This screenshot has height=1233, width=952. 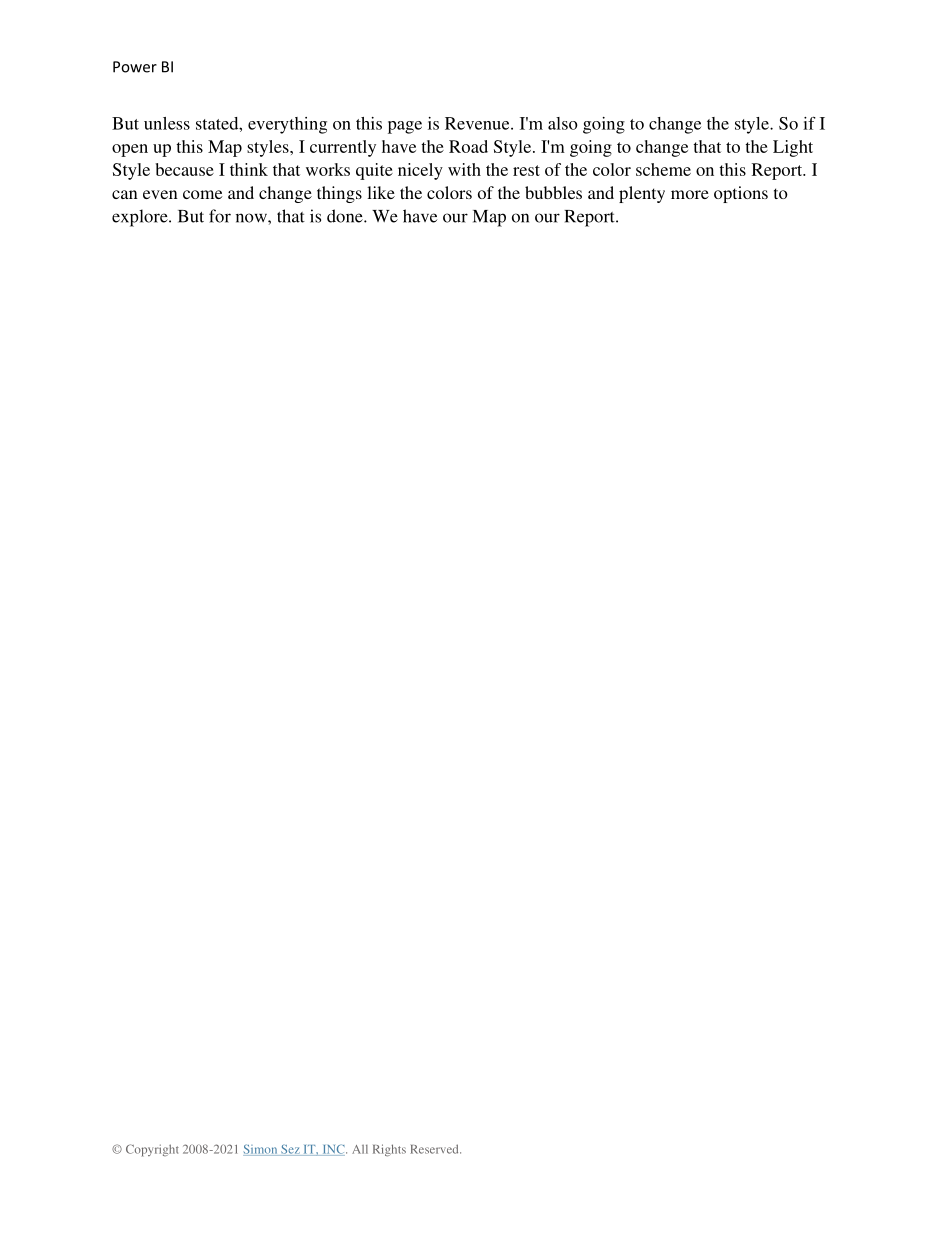 What do you see at coordinates (663, 169) in the screenshot?
I see `scheme` at bounding box center [663, 169].
